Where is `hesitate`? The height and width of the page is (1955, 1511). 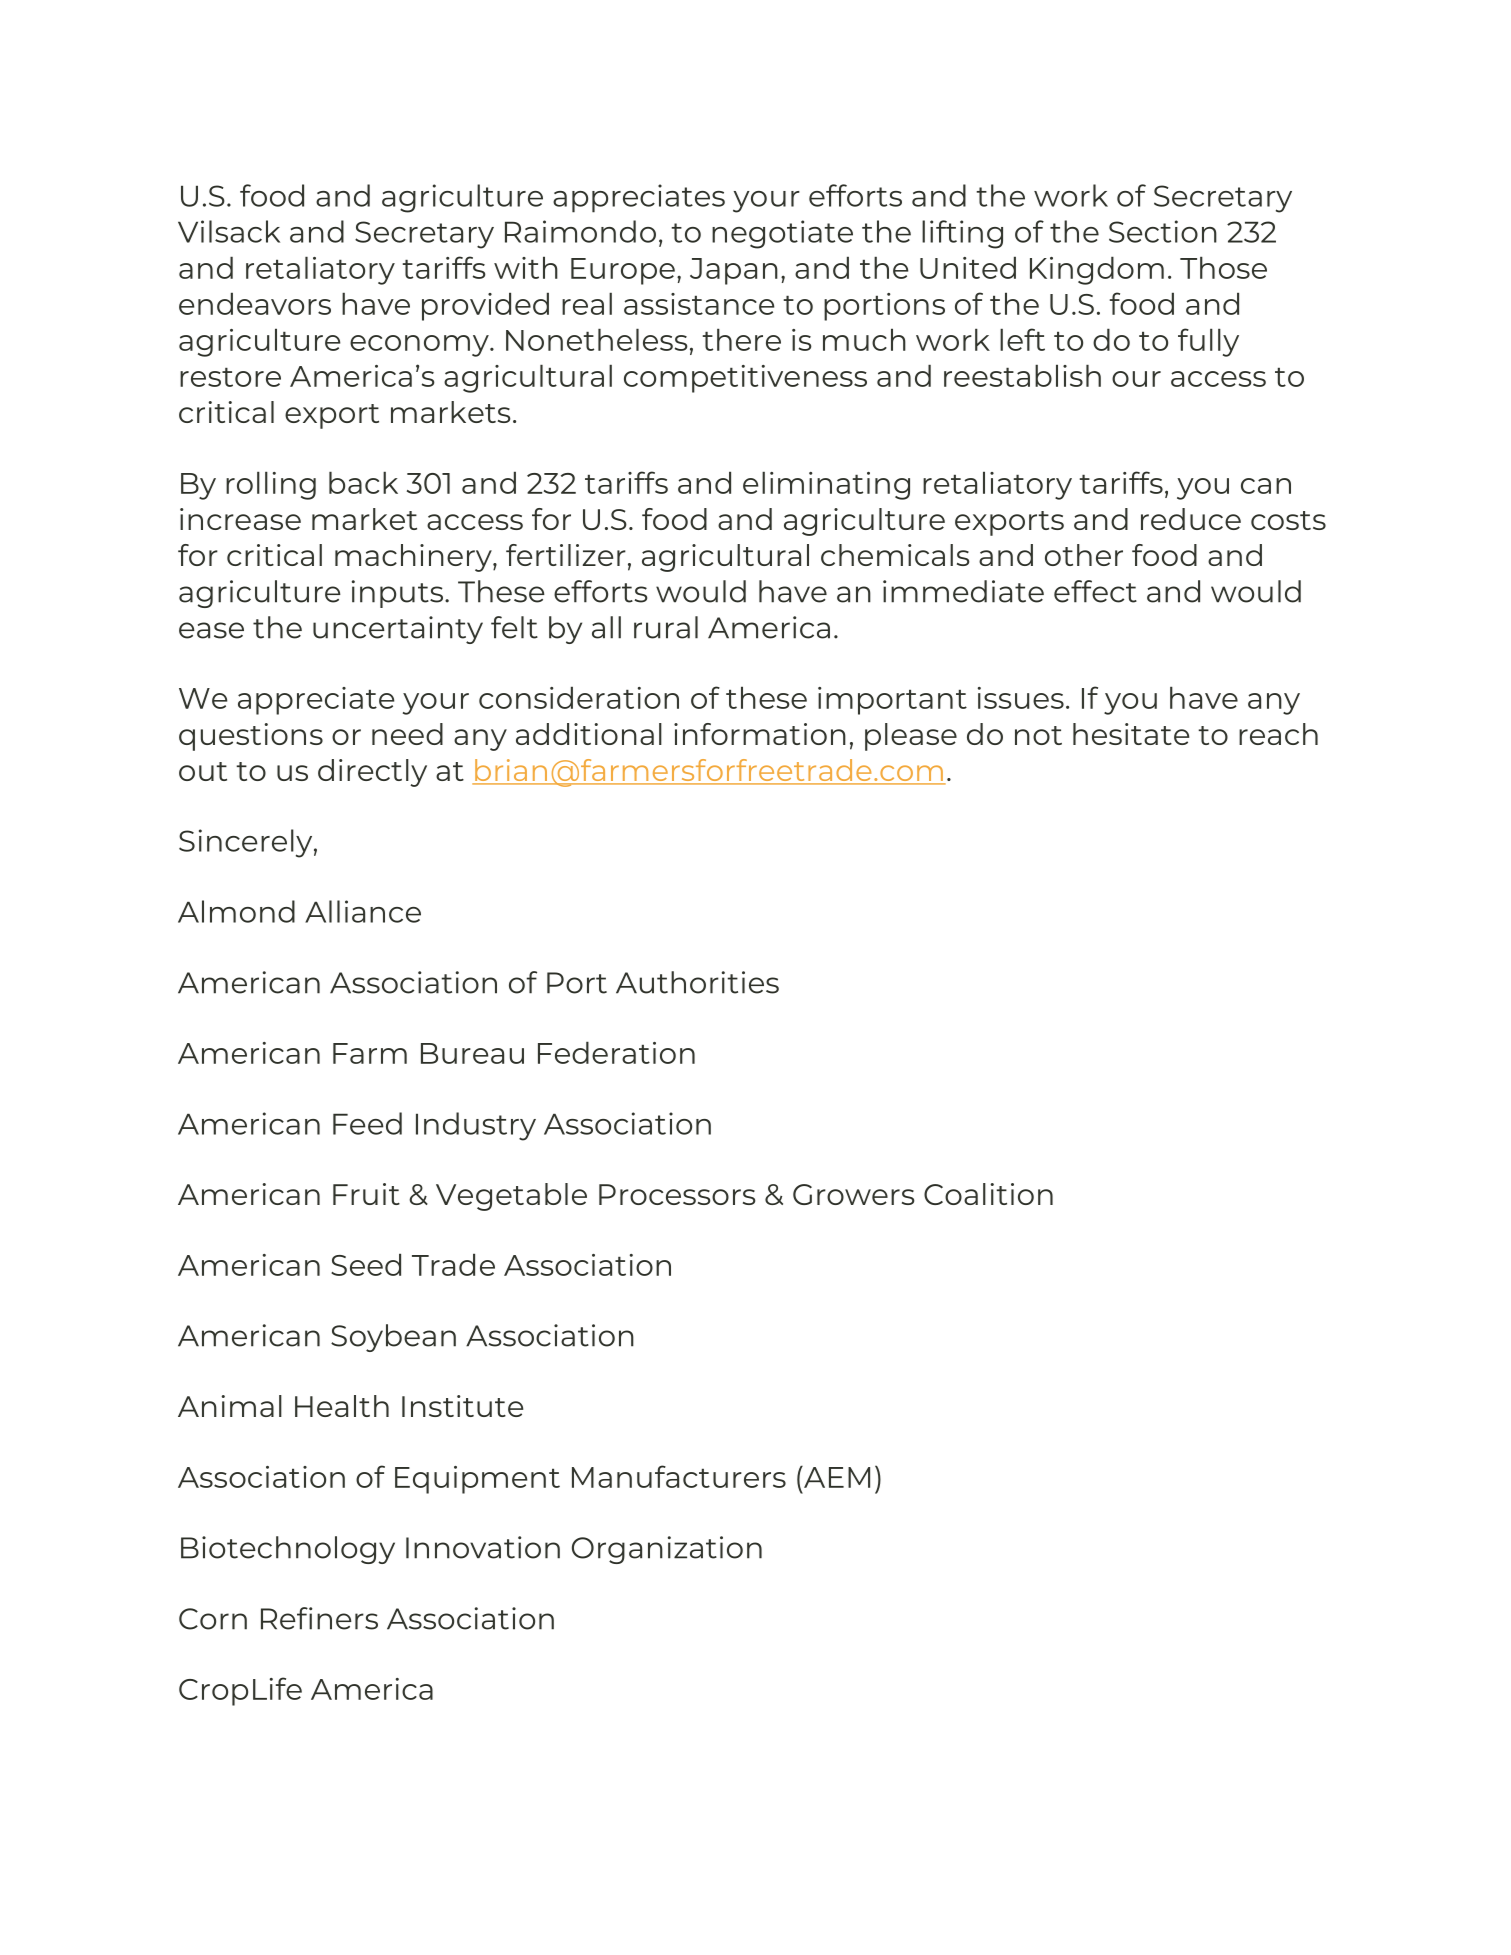 hesitate is located at coordinates (1131, 734).
